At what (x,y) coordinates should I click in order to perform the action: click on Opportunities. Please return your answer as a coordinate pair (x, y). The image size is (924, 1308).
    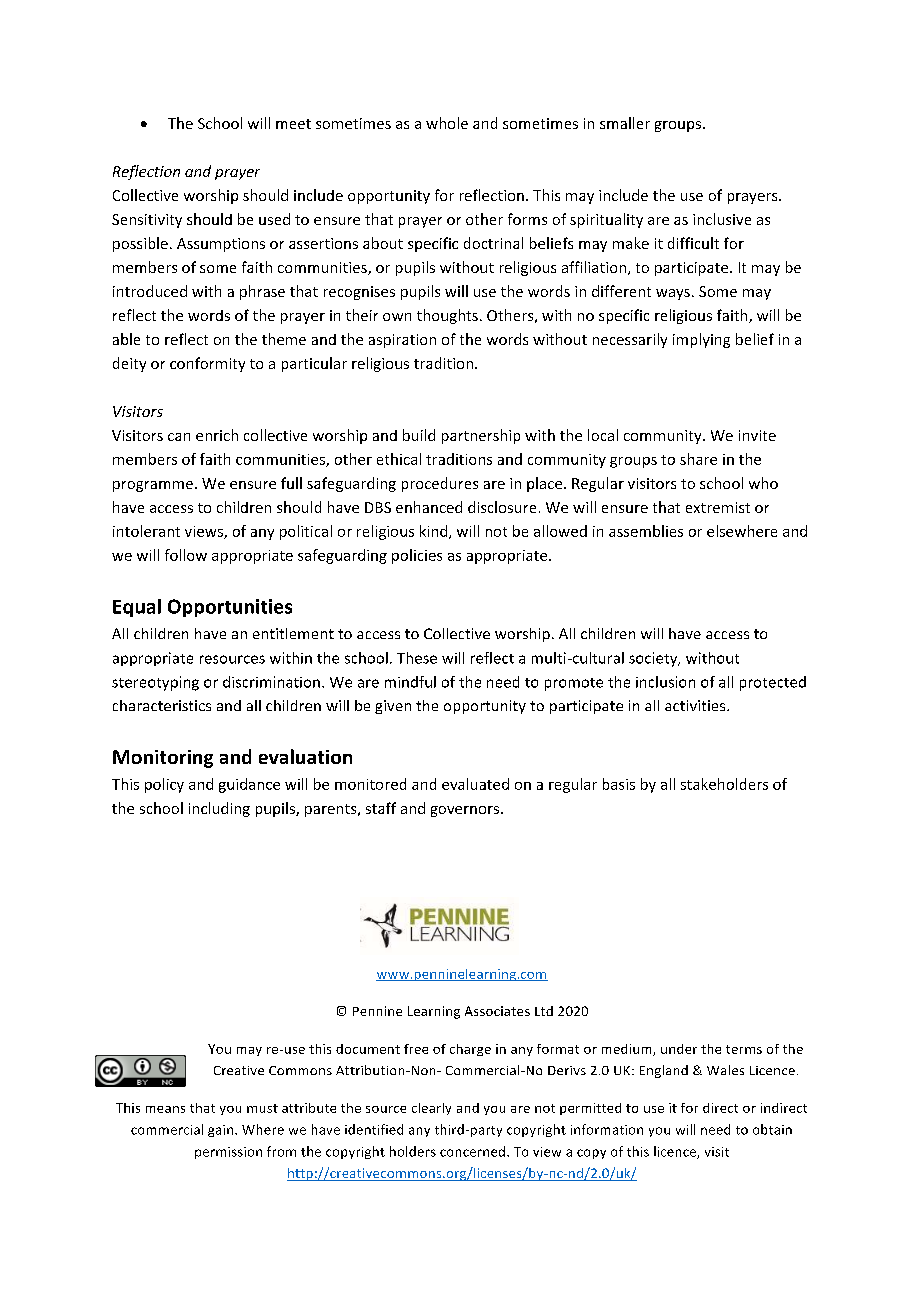
    Looking at the image, I should click on (230, 608).
